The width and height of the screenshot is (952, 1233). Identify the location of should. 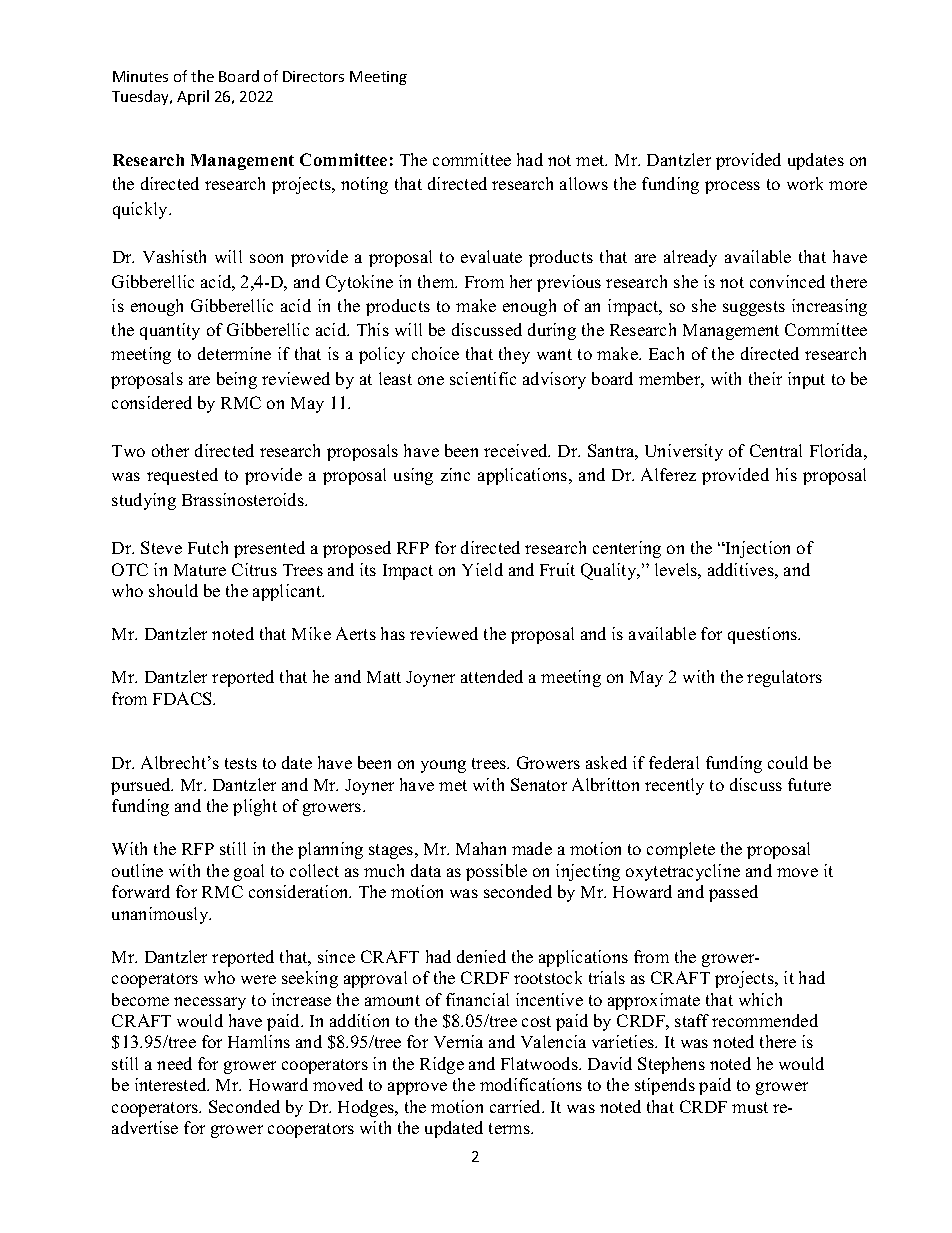
(173, 590).
